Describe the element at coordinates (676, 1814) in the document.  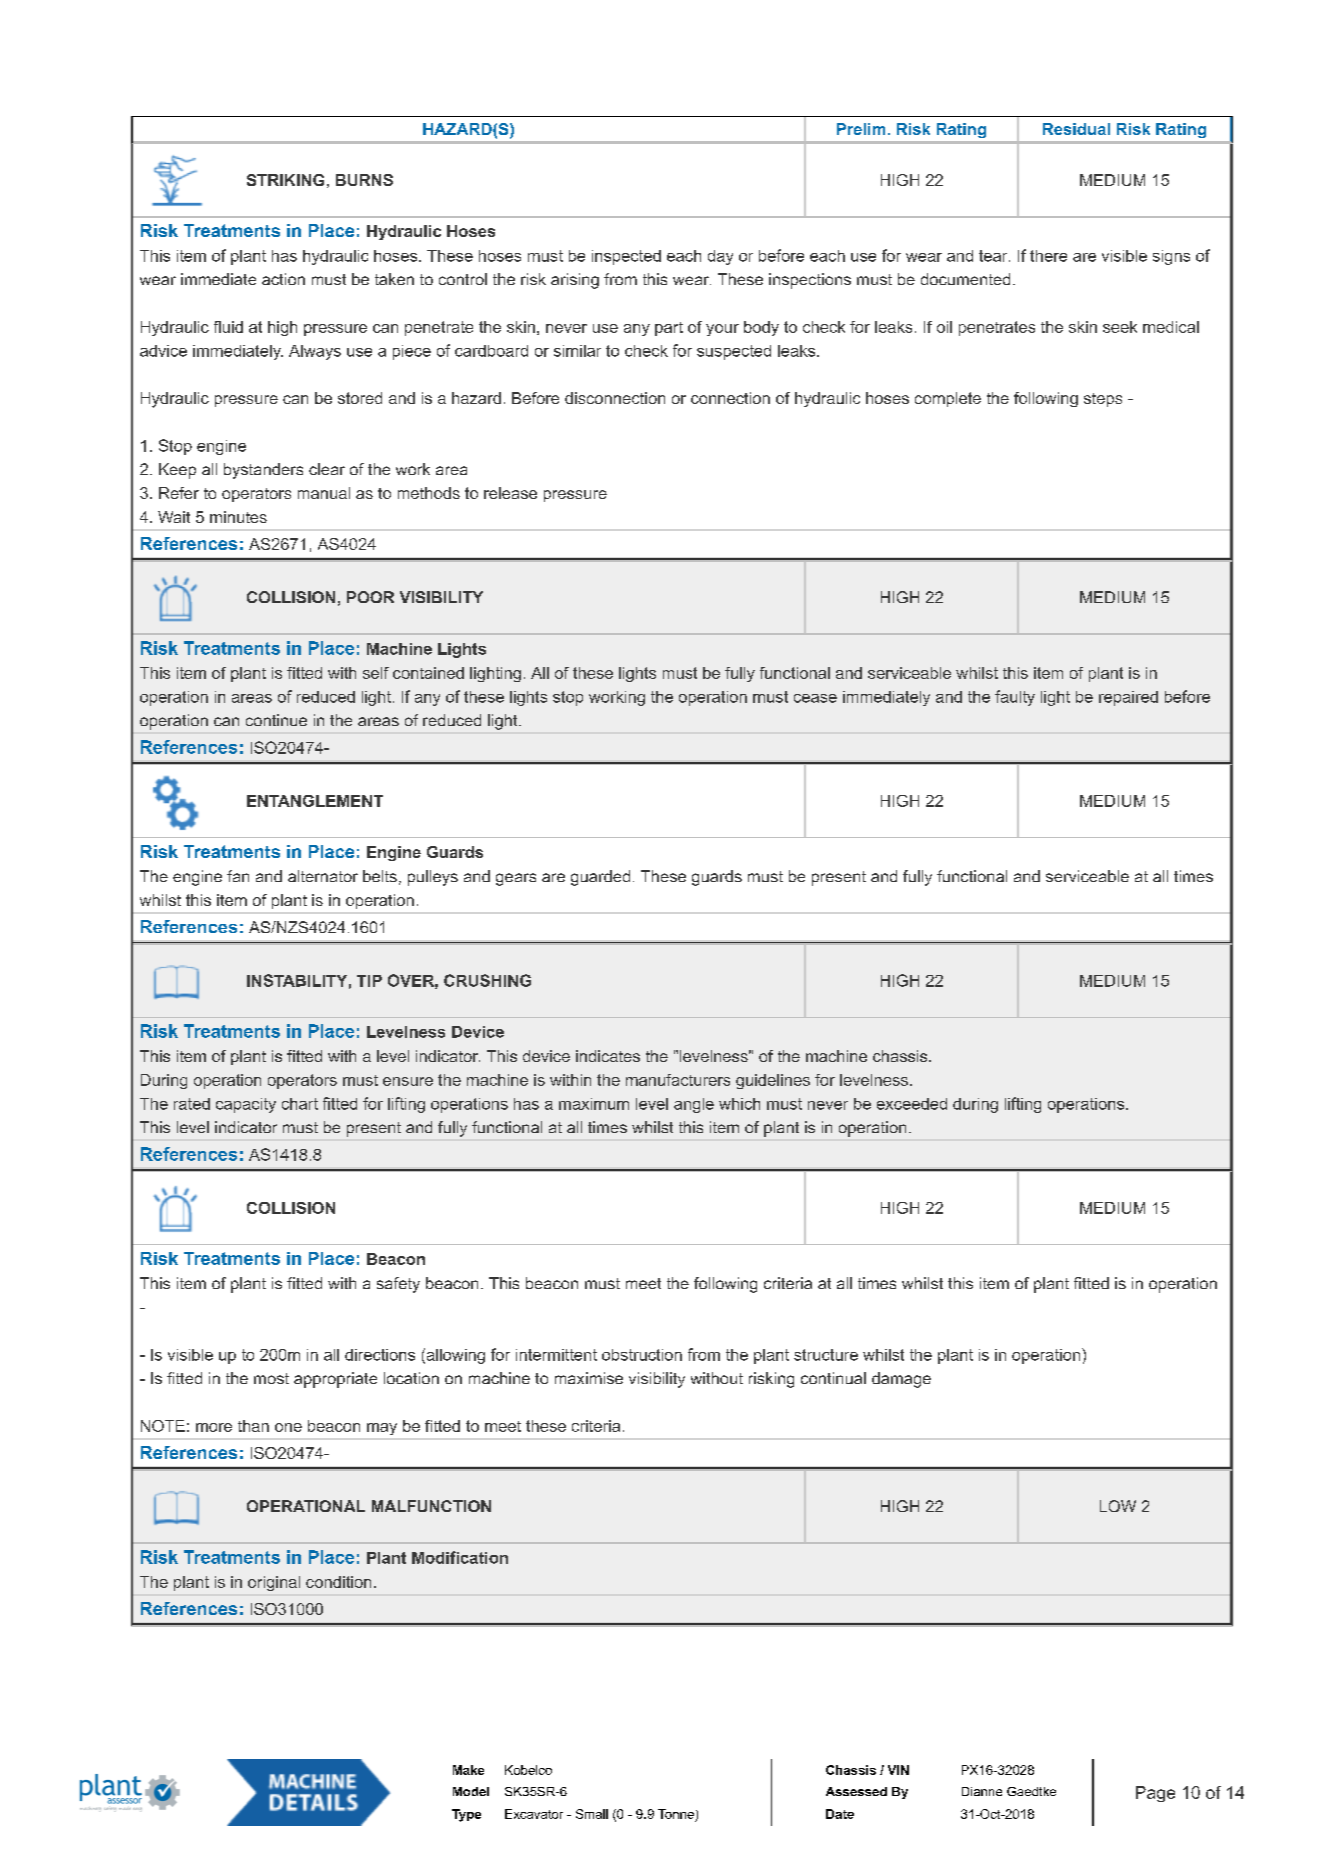
I see `Tonne` at that location.
